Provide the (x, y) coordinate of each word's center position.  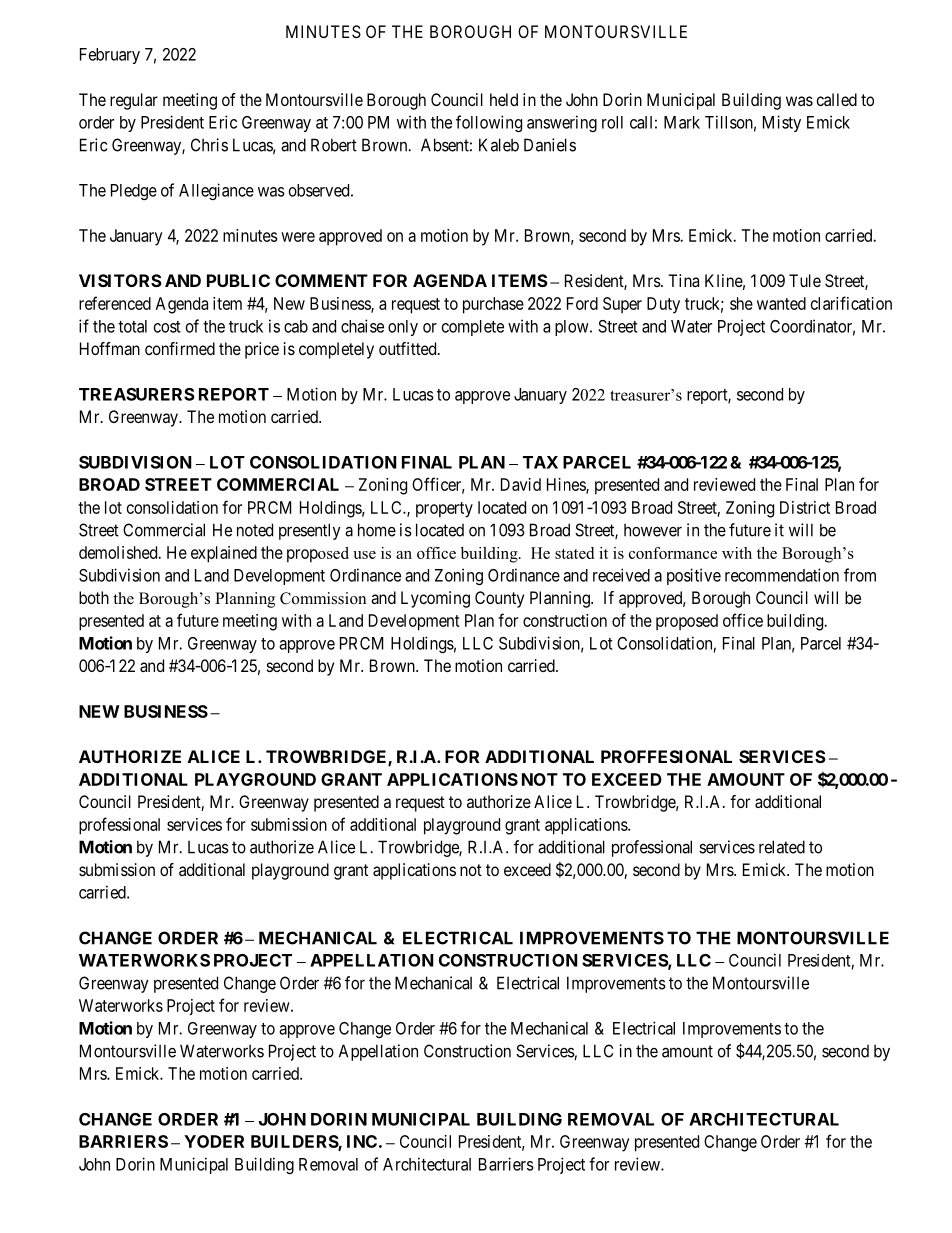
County (499, 599)
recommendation (782, 575)
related (782, 847)
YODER (214, 1141)
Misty (782, 123)
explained (224, 554)
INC (362, 1141)
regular (134, 101)
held (504, 99)
